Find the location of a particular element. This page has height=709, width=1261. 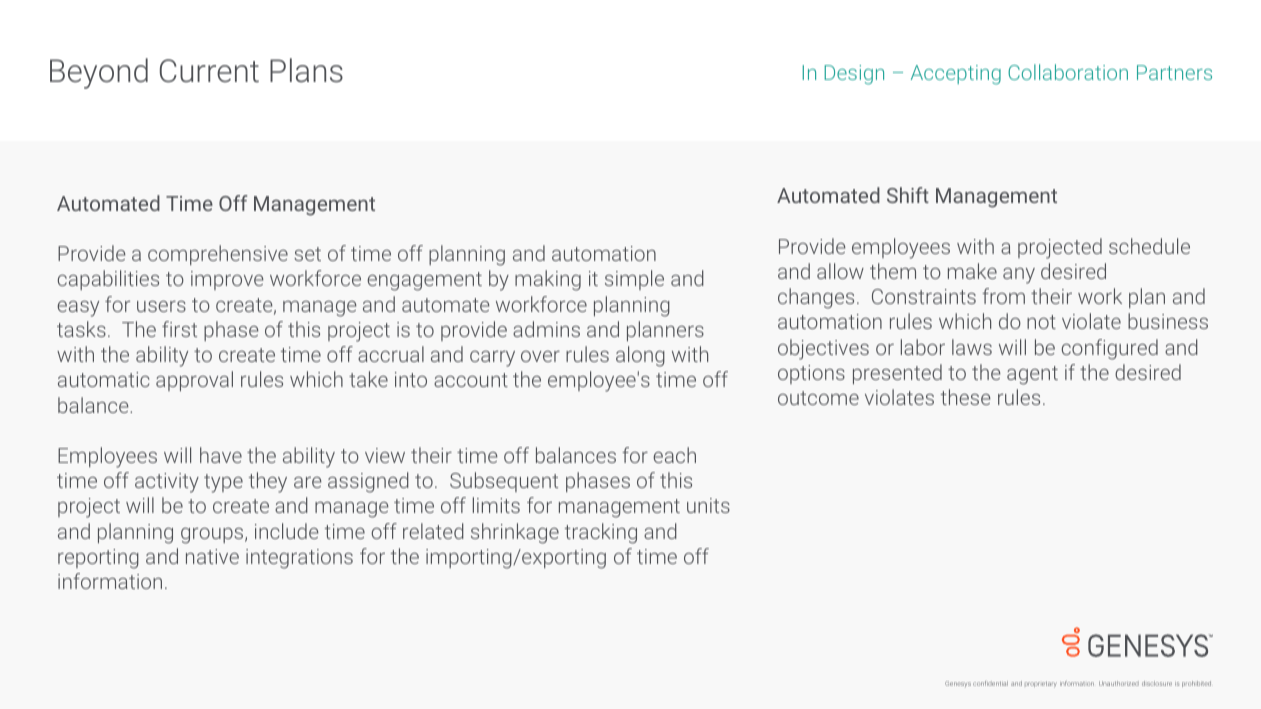

Accepting is located at coordinates (956, 75).
